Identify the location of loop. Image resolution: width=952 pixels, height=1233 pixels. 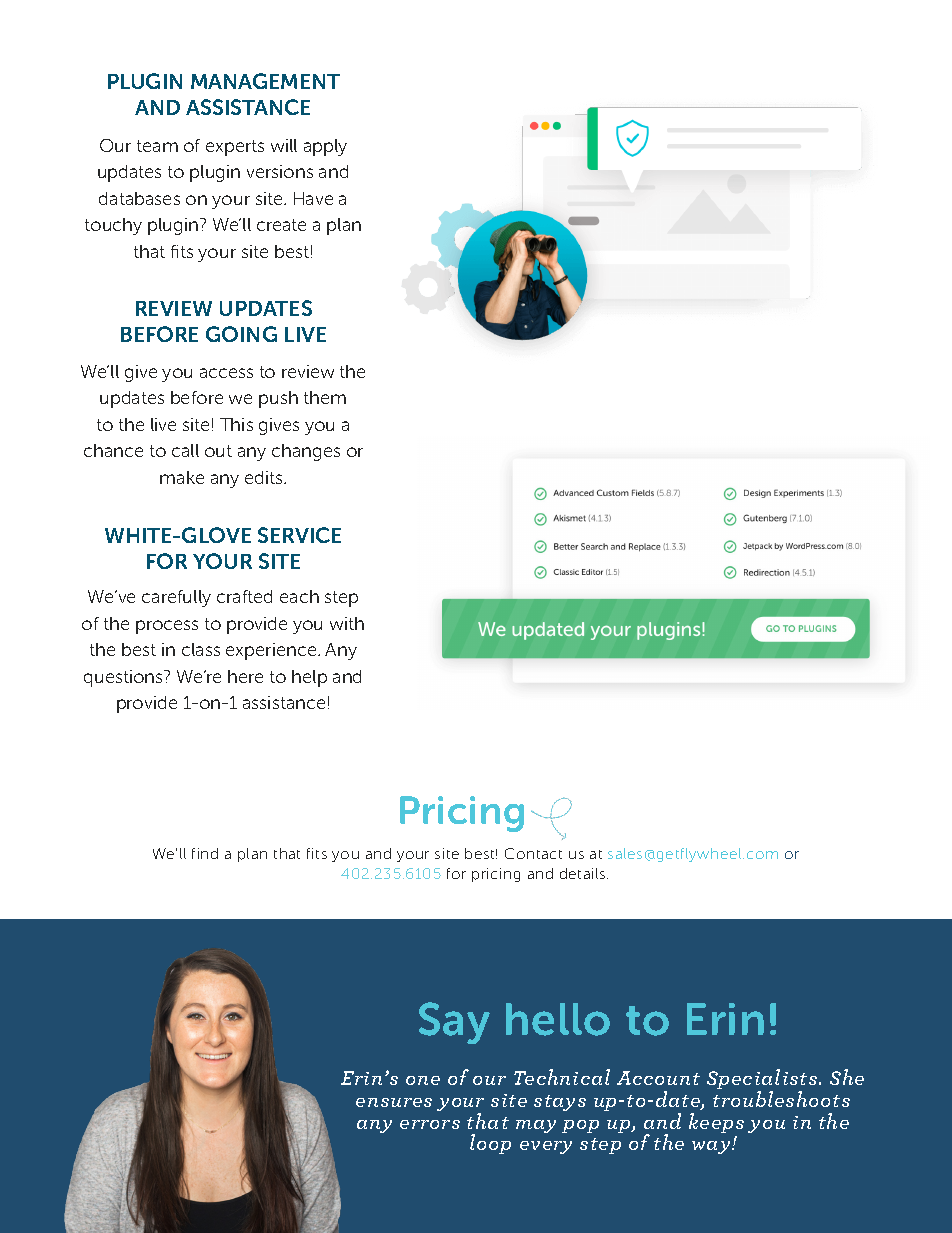
(490, 1144).
